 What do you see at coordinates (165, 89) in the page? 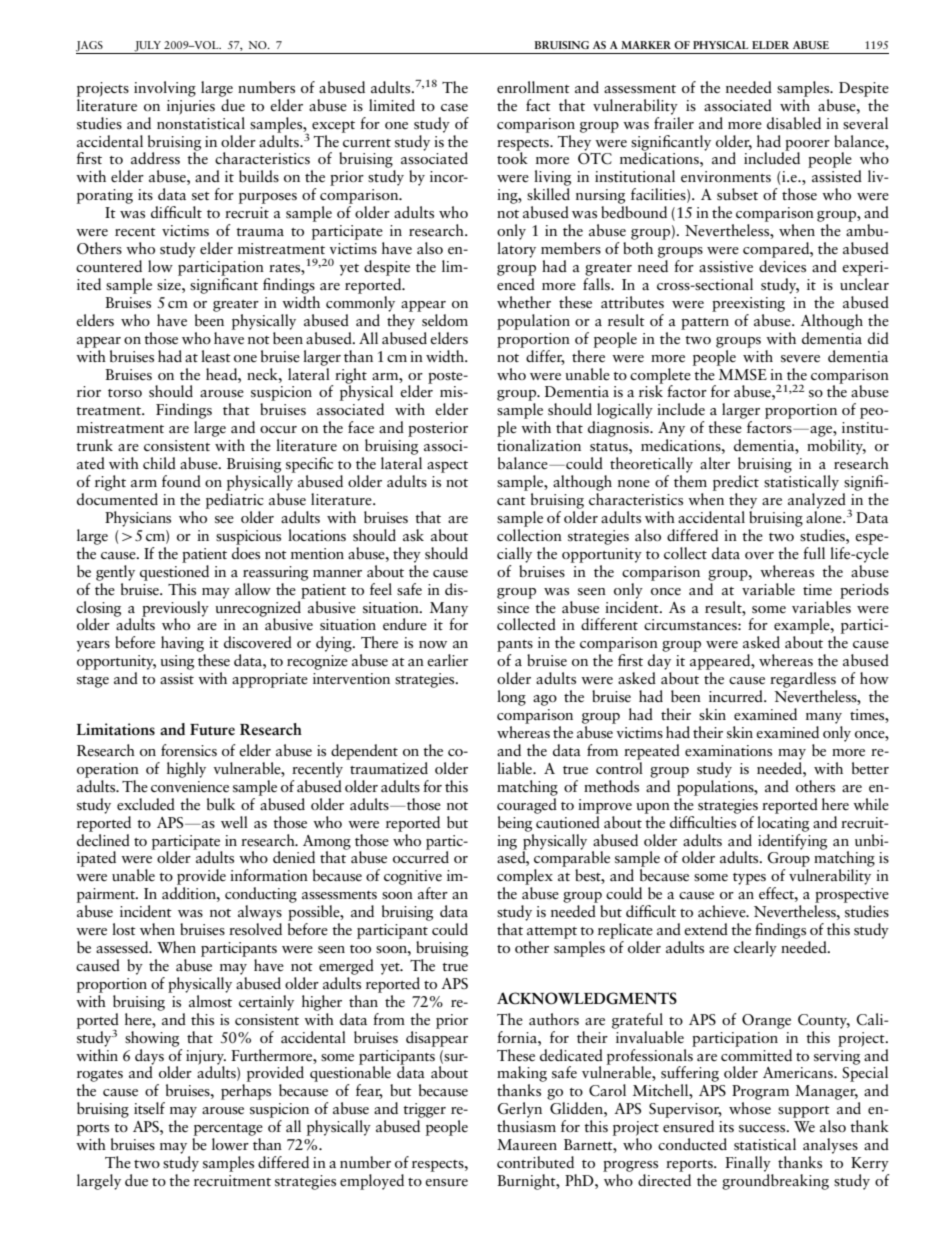
I see `involving` at bounding box center [165, 89].
